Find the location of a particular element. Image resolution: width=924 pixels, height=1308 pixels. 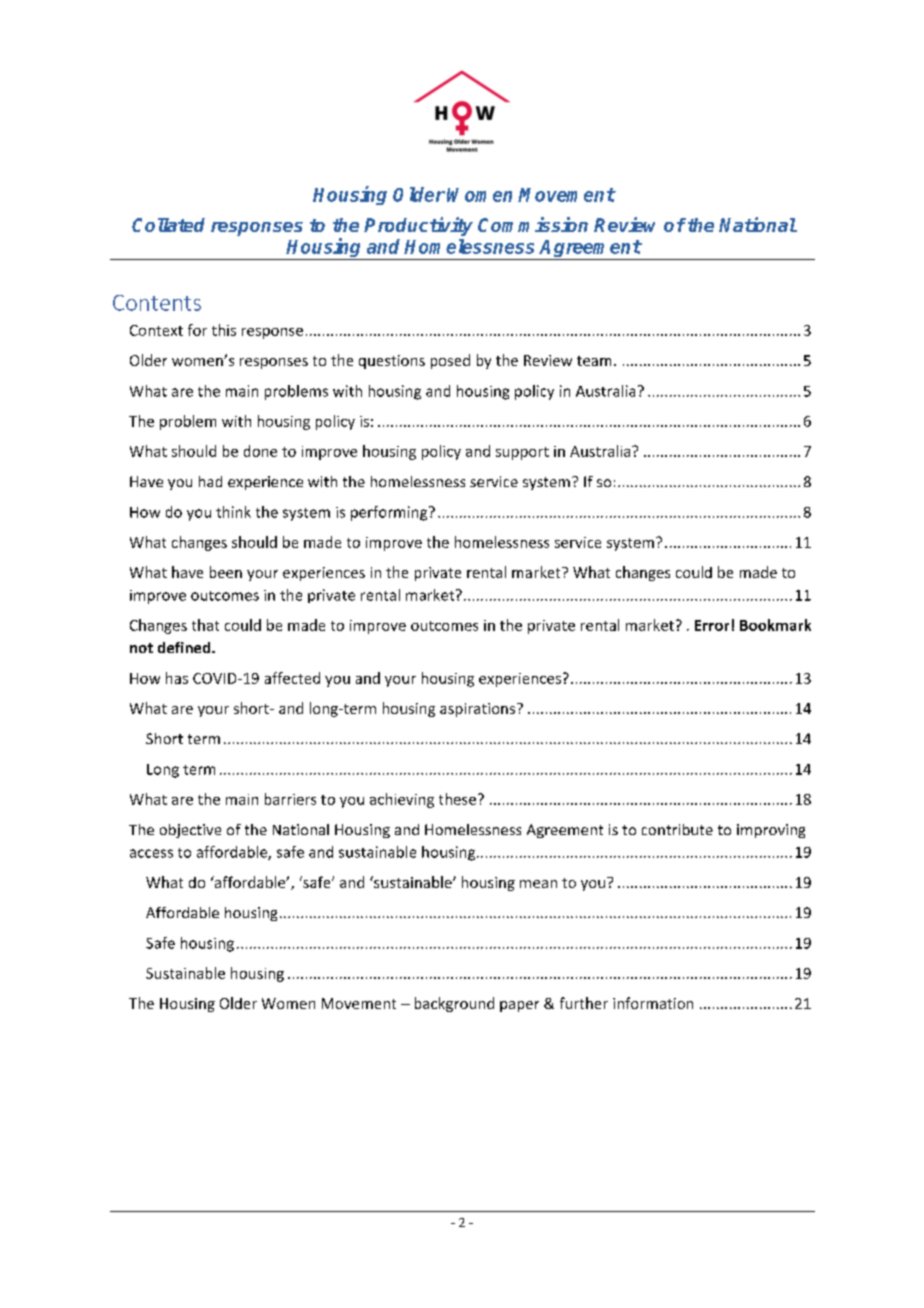

Productivity is located at coordinates (418, 226).
